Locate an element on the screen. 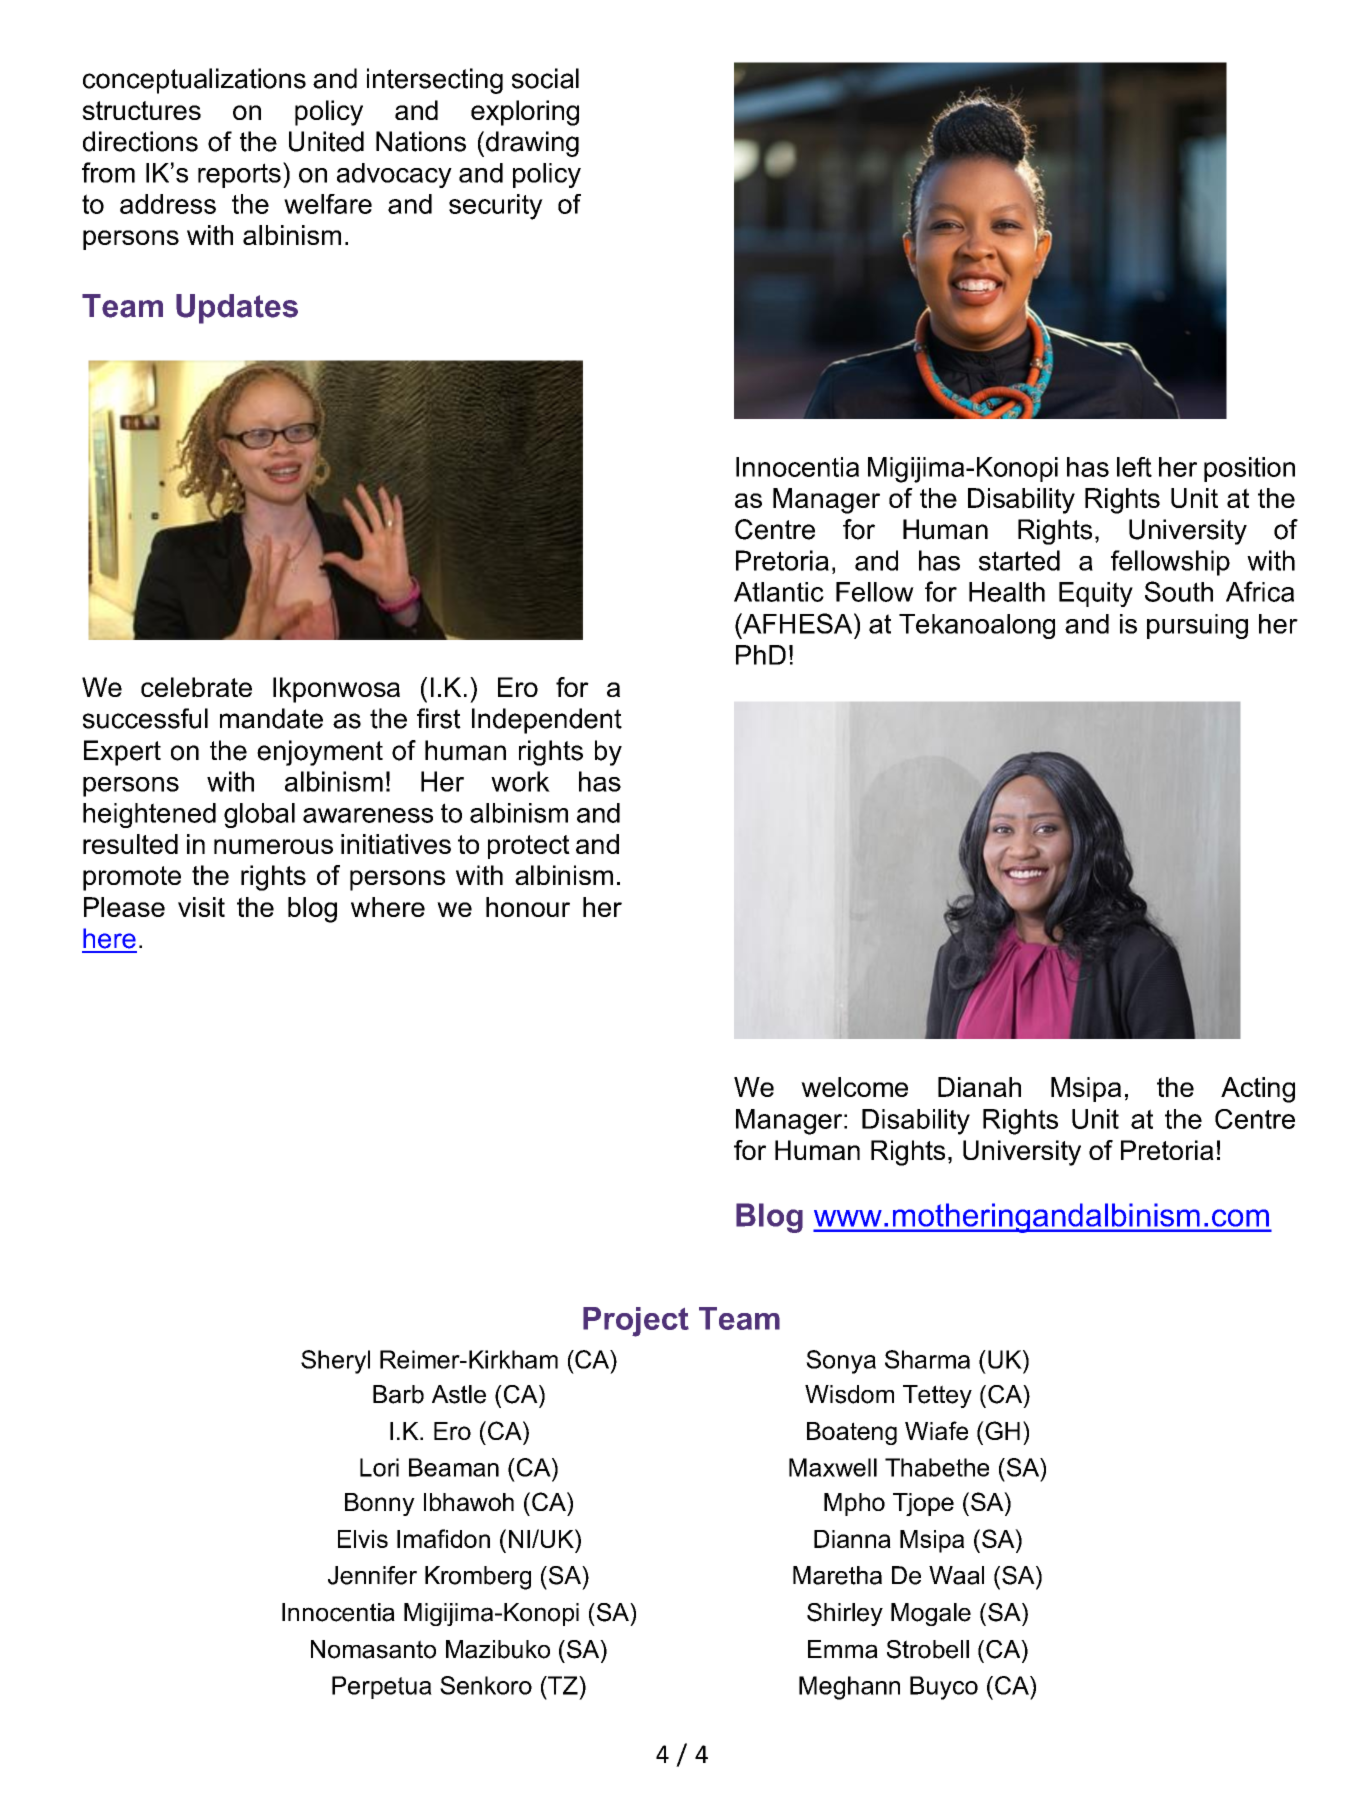 Image resolution: width=1363 pixels, height=1817 pixels. Emma is located at coordinates (843, 1649).
